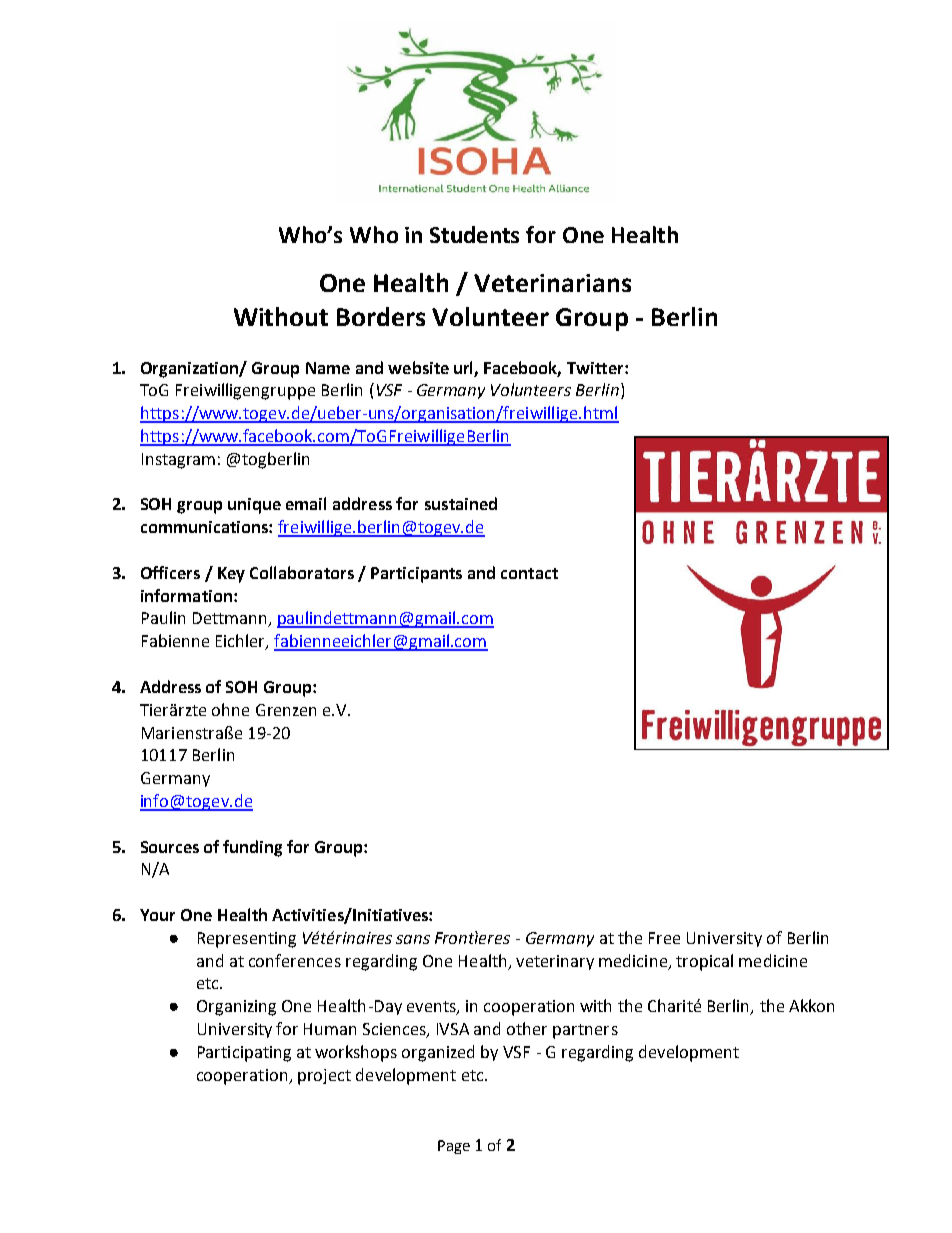 This image has height=1233, width=952. I want to click on Name, so click(328, 368).
